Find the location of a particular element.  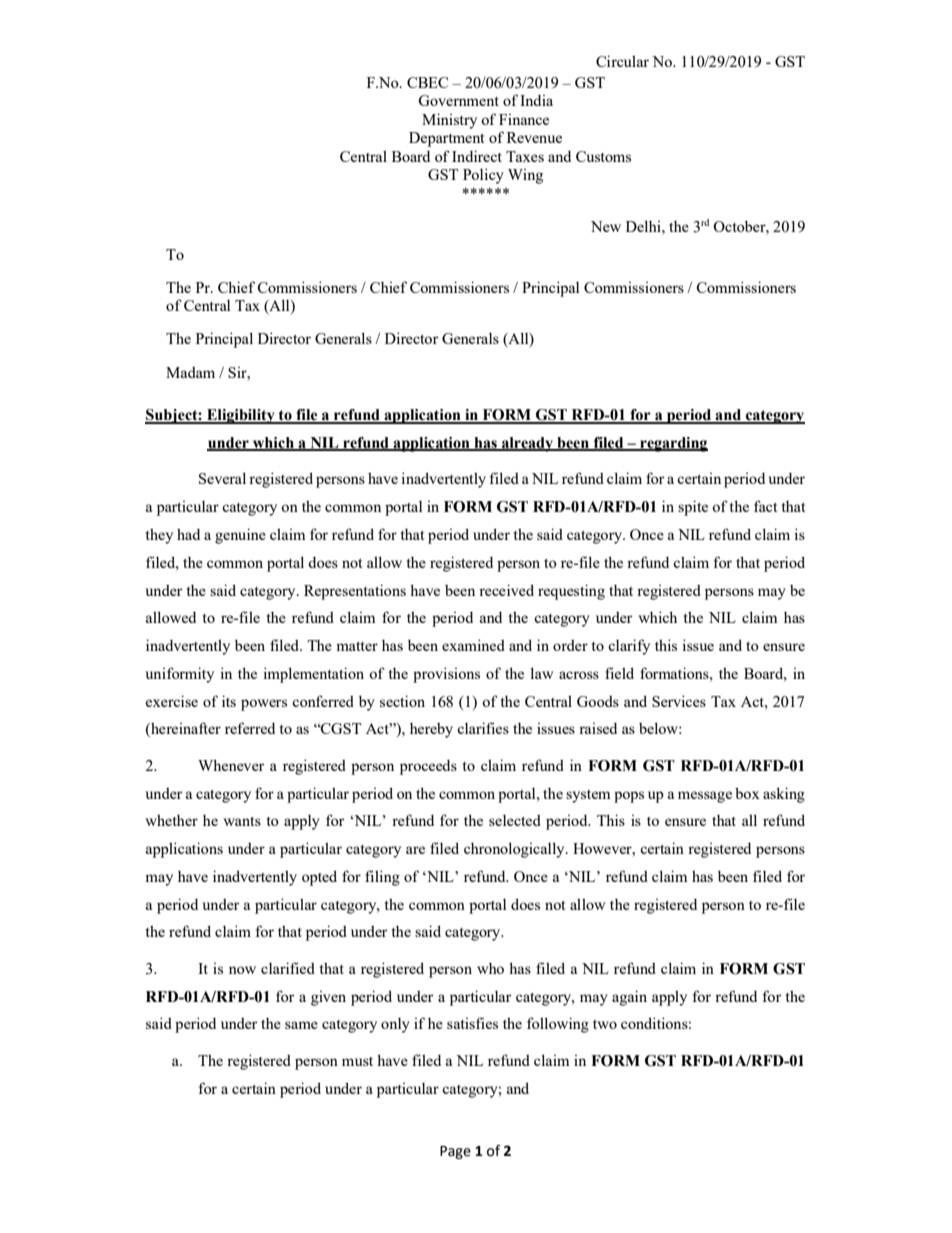

genuine is located at coordinates (240, 536).
